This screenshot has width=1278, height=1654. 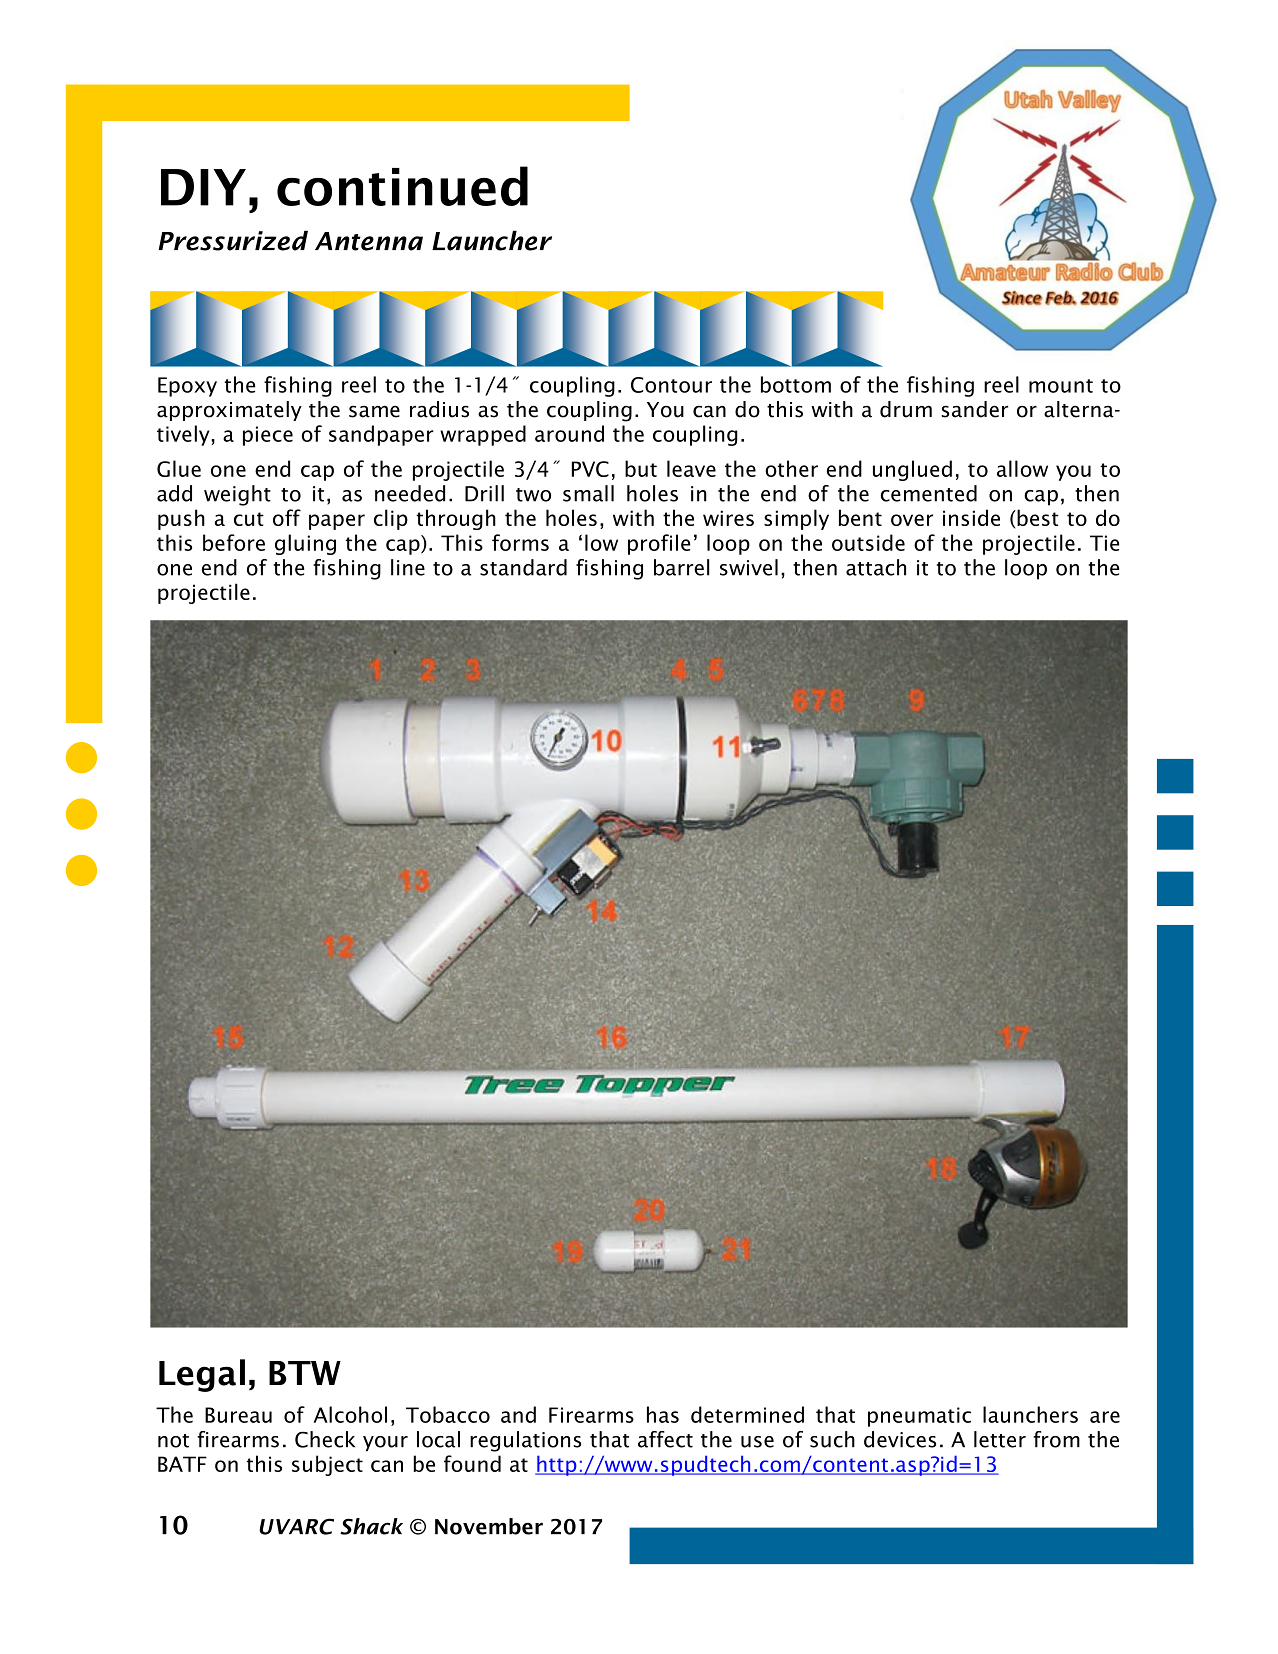 What do you see at coordinates (919, 1417) in the screenshot?
I see `pneumatic` at bounding box center [919, 1417].
